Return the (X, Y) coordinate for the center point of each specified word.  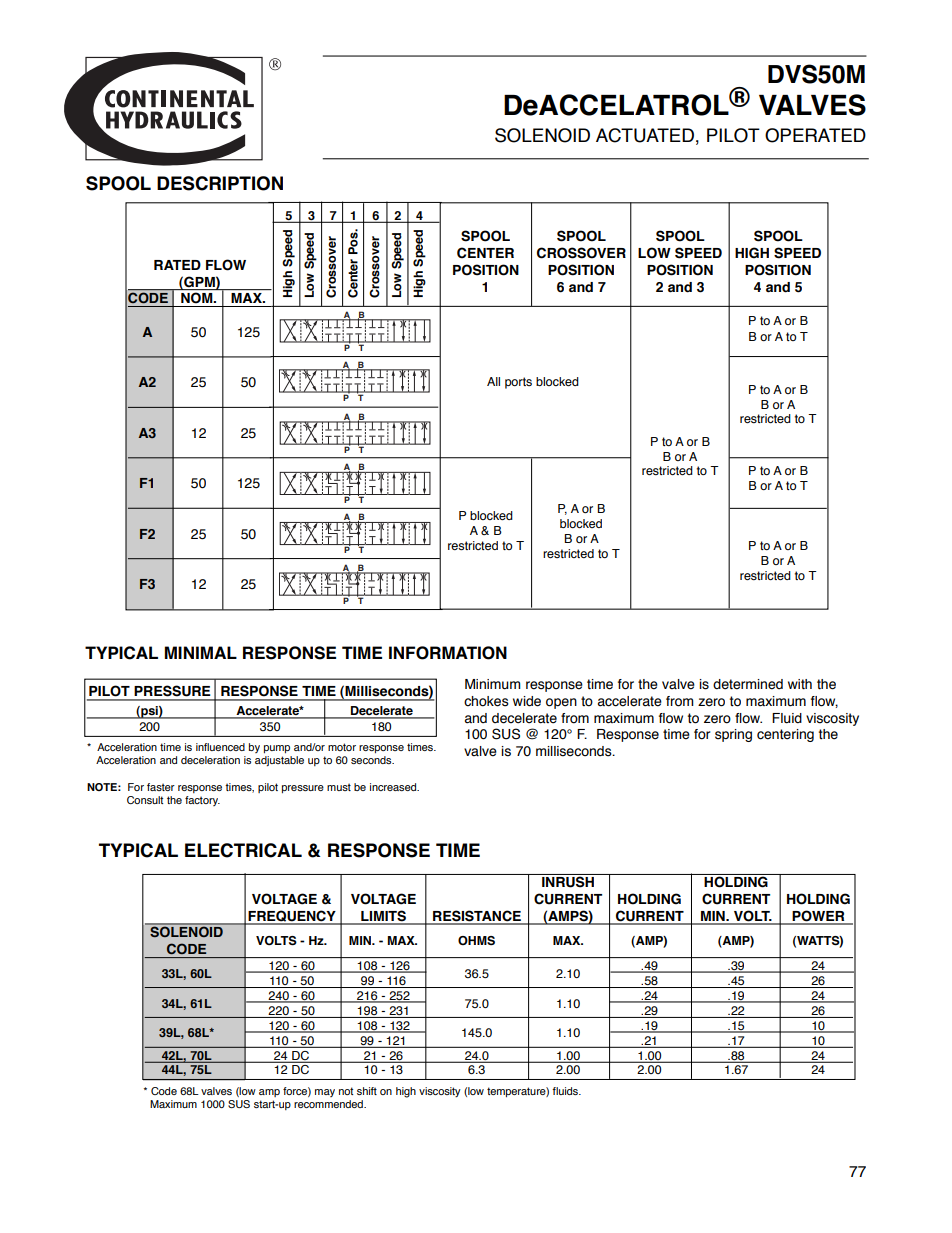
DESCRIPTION (220, 183)
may (325, 1093)
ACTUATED (645, 135)
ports (518, 383)
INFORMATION (448, 653)
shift (367, 1091)
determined (748, 684)
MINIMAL (201, 652)
